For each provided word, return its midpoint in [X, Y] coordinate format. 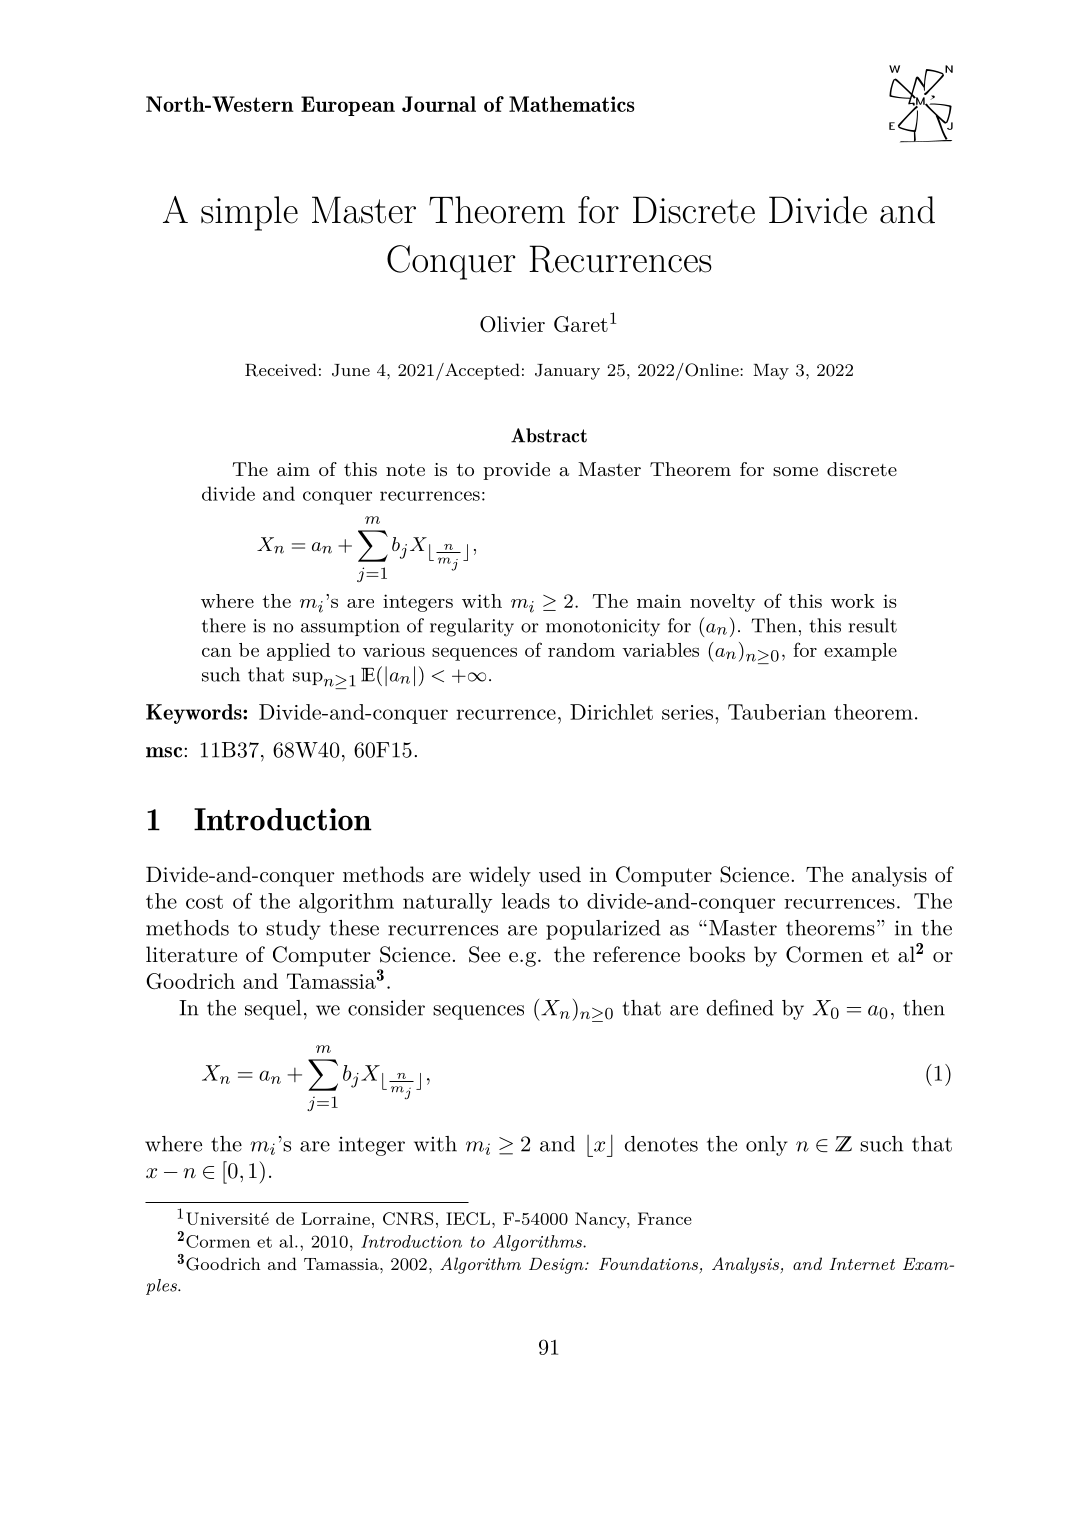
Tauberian [777, 712]
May [771, 372]
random [581, 650]
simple [249, 213]
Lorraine [335, 1218]
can [217, 652]
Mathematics [572, 104]
